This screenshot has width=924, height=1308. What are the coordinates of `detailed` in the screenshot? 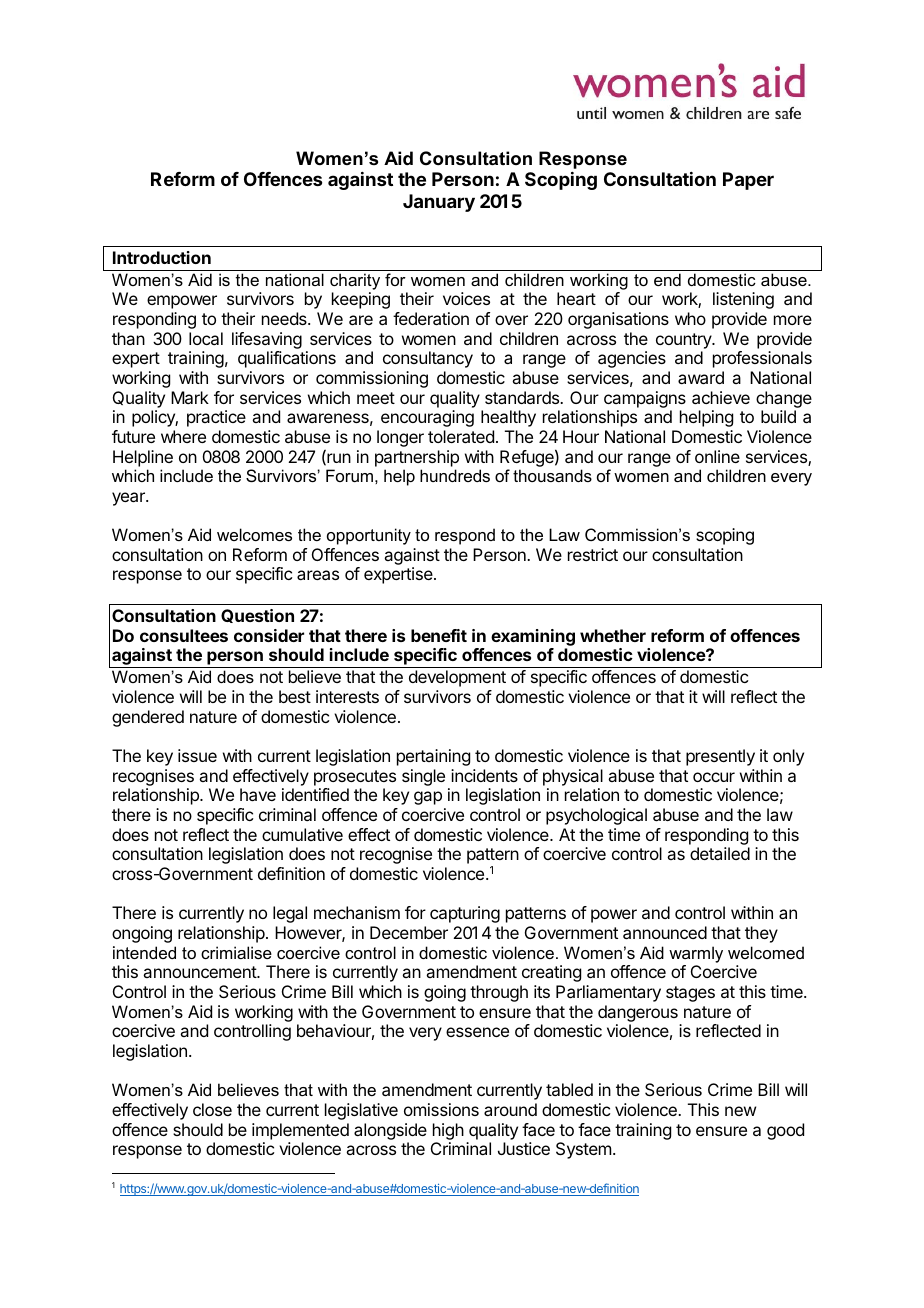 It's located at (720, 853).
